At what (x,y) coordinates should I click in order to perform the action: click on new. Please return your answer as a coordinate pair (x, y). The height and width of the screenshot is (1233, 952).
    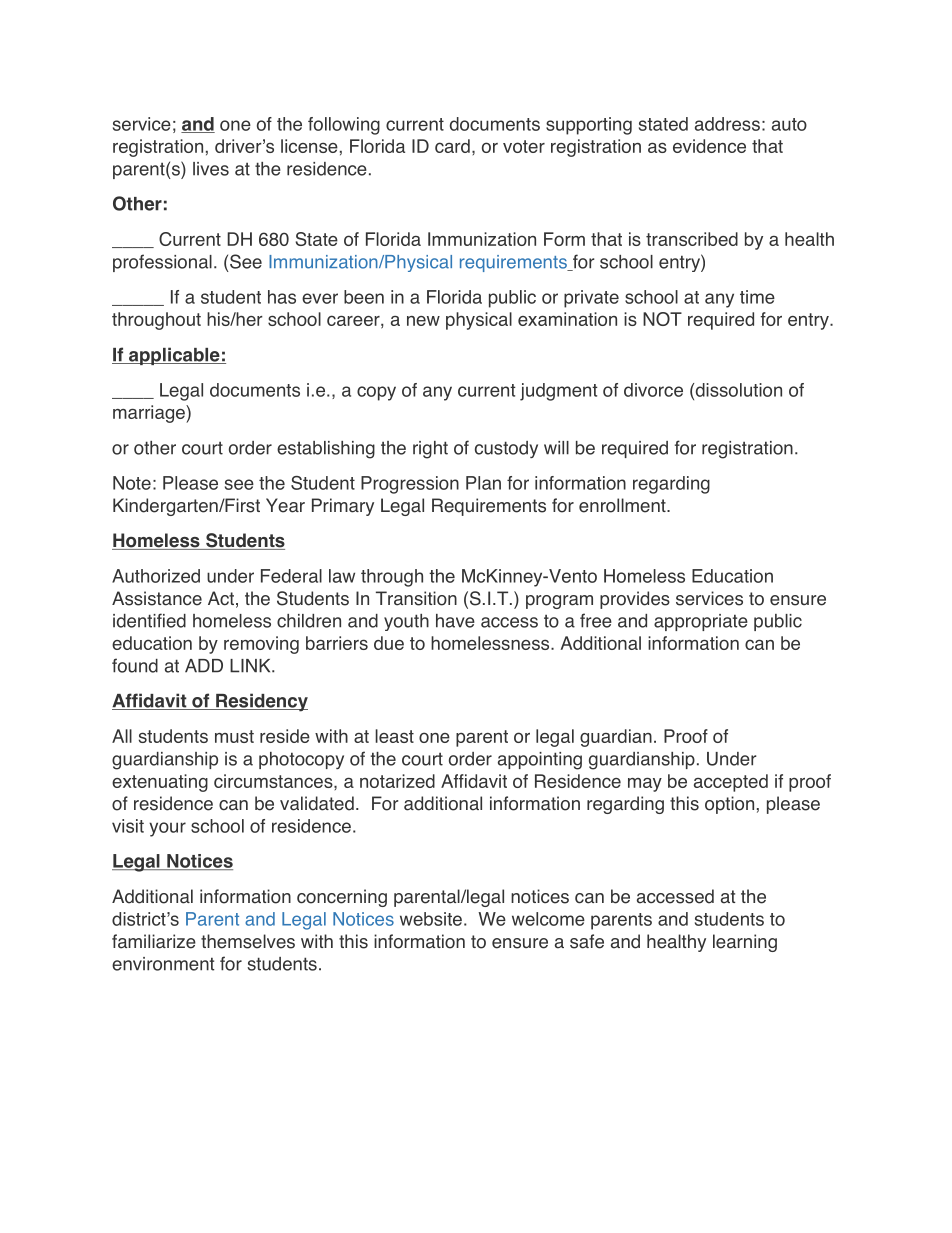
    Looking at the image, I should click on (423, 321).
